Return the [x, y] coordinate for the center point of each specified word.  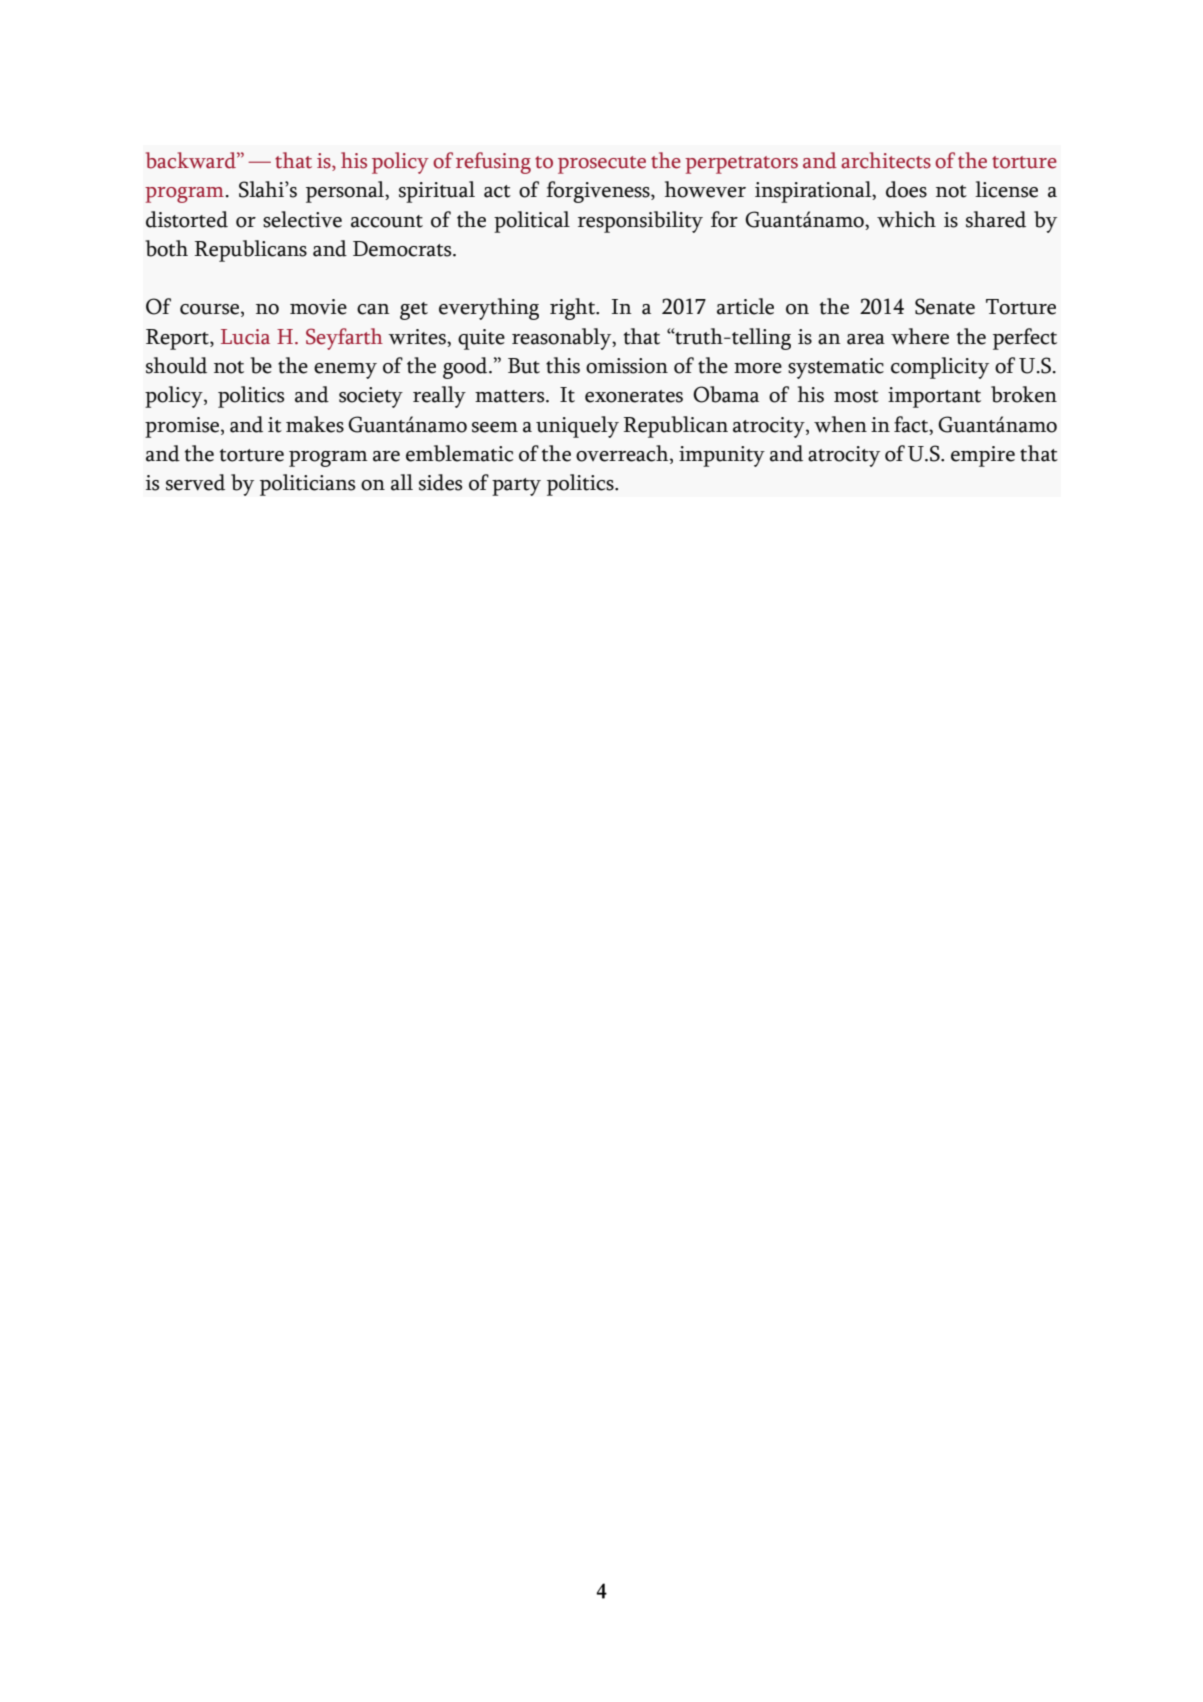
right [574, 309]
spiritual [437, 192]
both [166, 248]
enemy [345, 371]
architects [886, 160]
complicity [940, 368]
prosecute [602, 165]
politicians [308, 485]
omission [627, 366]
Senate [945, 306]
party [516, 487]
